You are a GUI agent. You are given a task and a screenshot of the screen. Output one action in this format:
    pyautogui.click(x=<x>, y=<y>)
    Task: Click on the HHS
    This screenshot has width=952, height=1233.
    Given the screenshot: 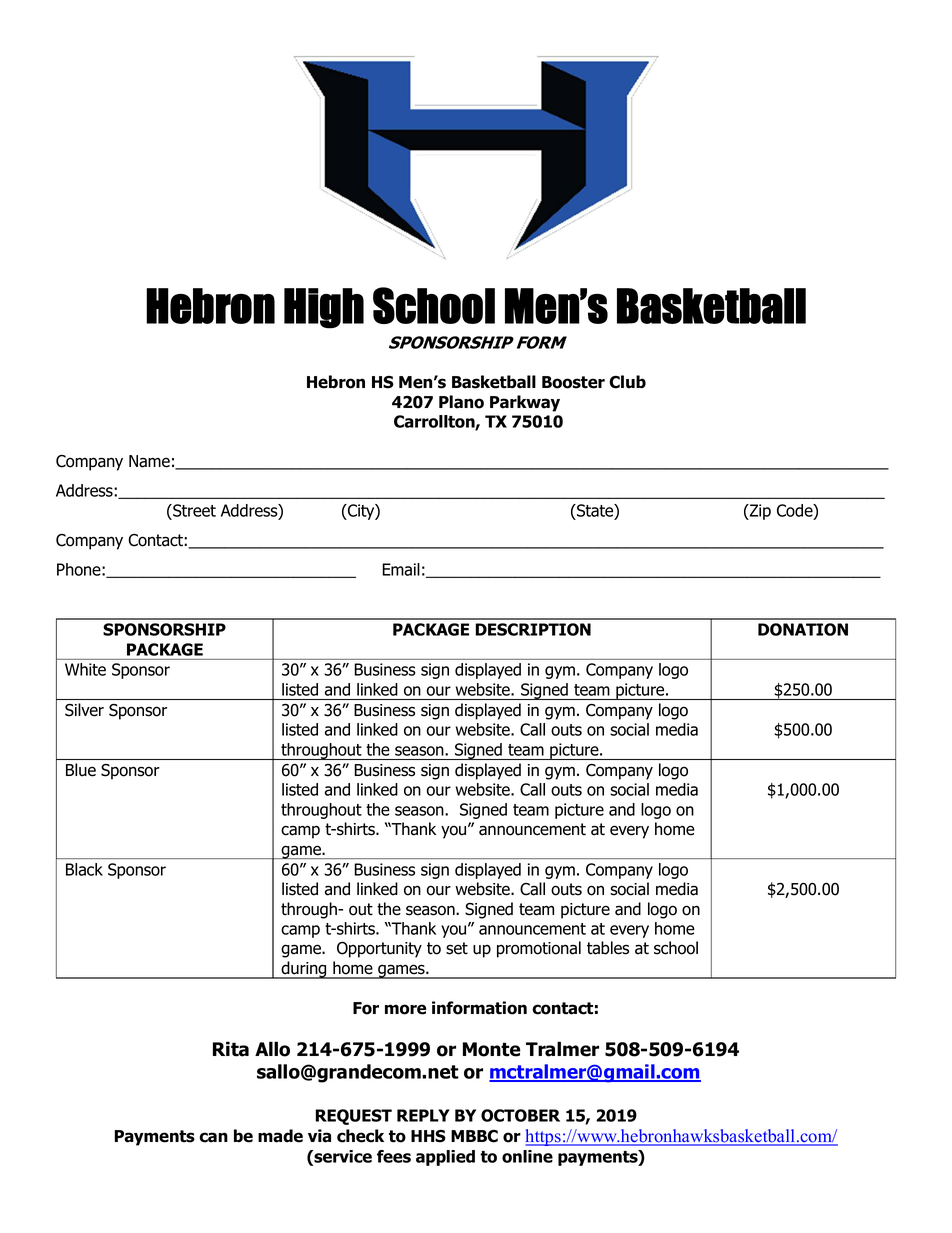 What is the action you would take?
    pyautogui.click(x=428, y=1136)
